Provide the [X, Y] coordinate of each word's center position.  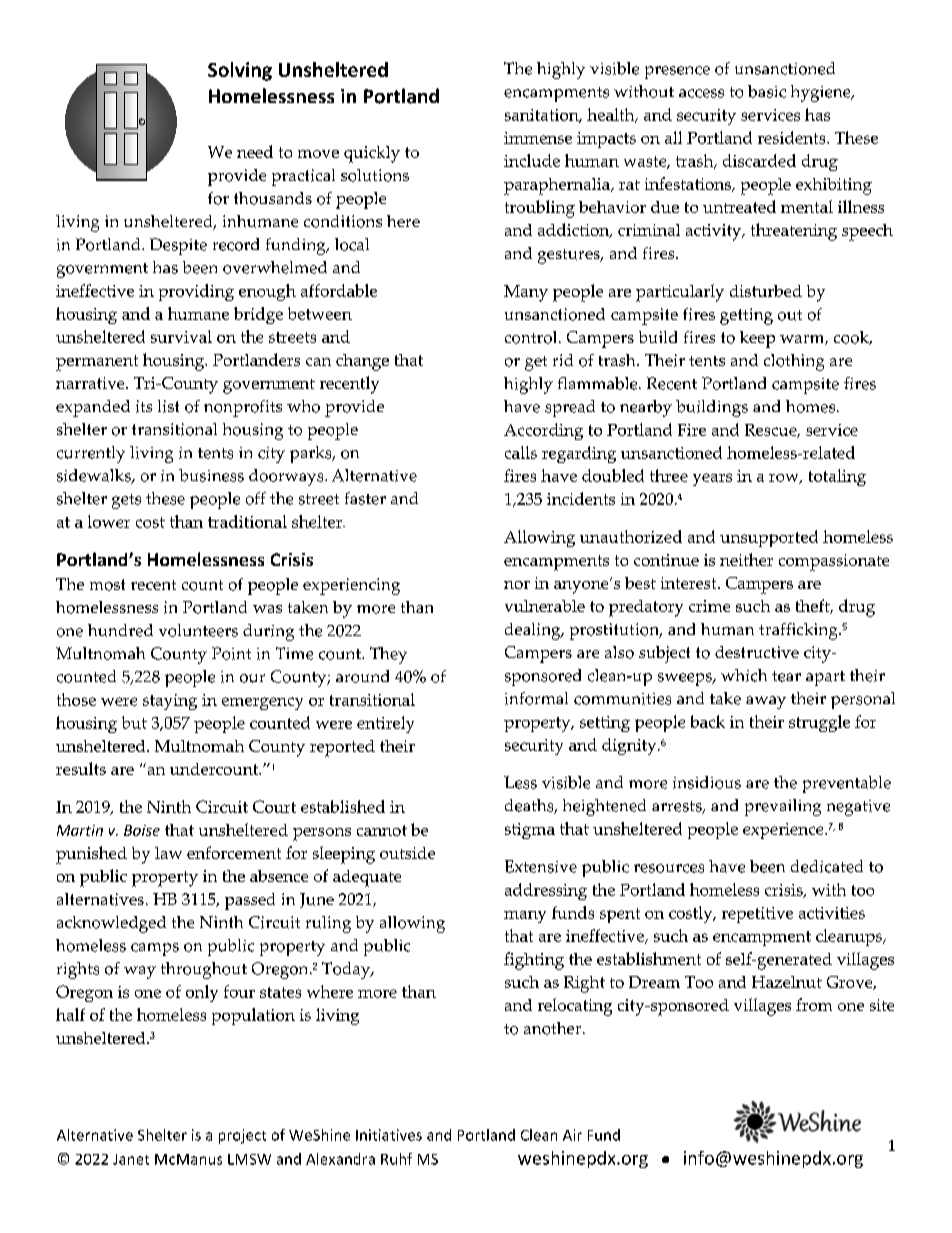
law [168, 853]
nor [517, 585]
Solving [240, 71]
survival [181, 336]
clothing [794, 362]
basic [767, 91]
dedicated [827, 866]
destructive [757, 652]
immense [538, 138]
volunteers [198, 630]
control [532, 337]
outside [407, 853]
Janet [131, 1159]
